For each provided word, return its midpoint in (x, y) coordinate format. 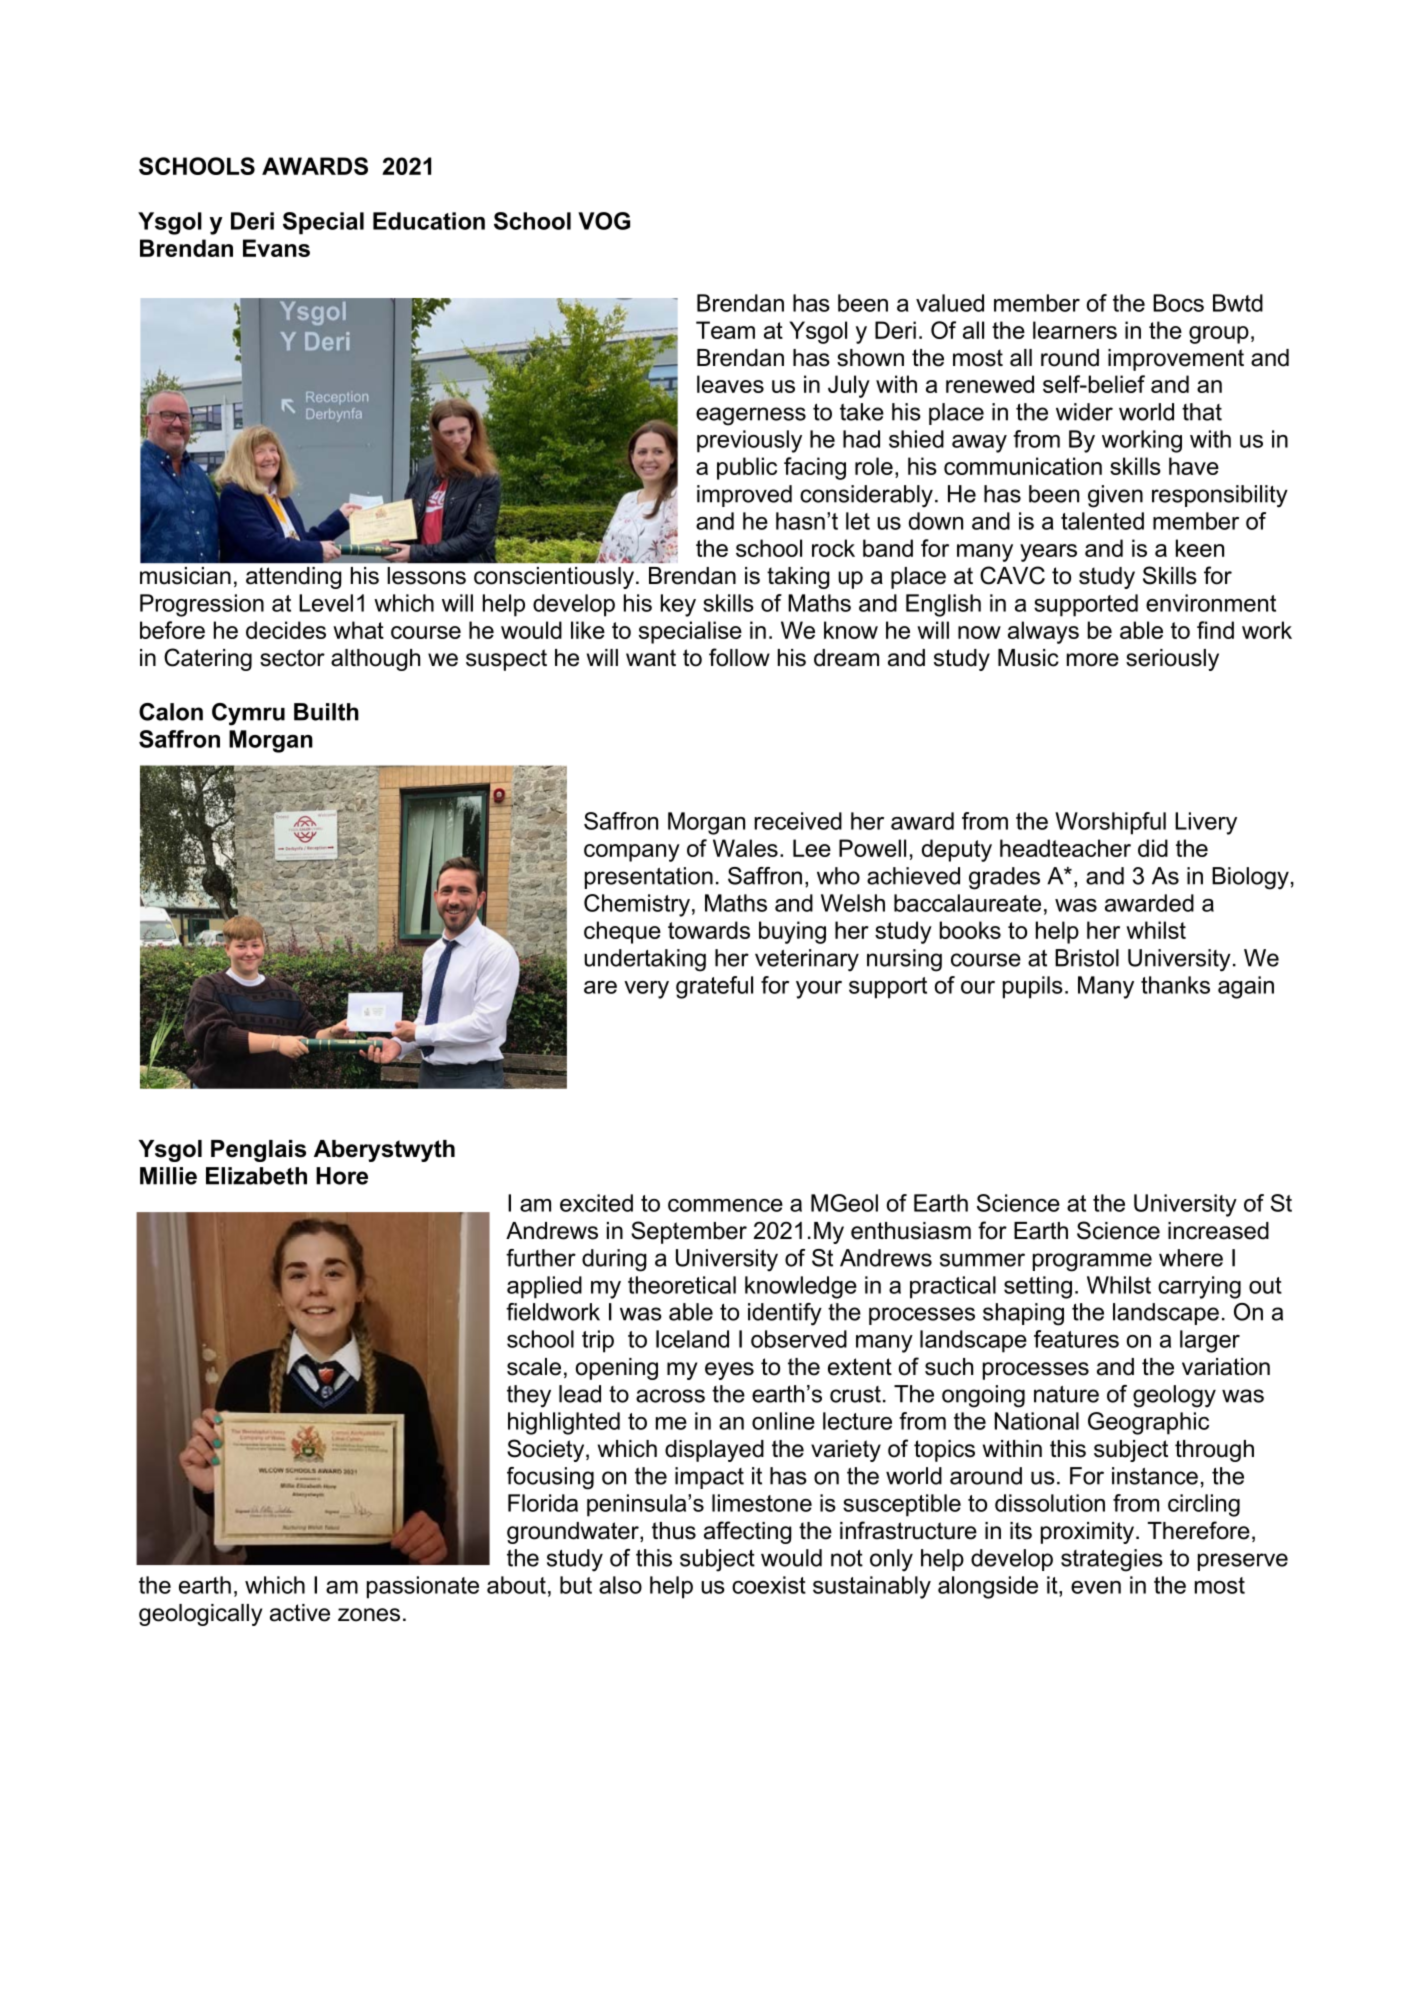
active (300, 1613)
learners (1075, 330)
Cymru (248, 714)
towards (709, 930)
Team (725, 330)
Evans (276, 248)
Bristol (1087, 958)
